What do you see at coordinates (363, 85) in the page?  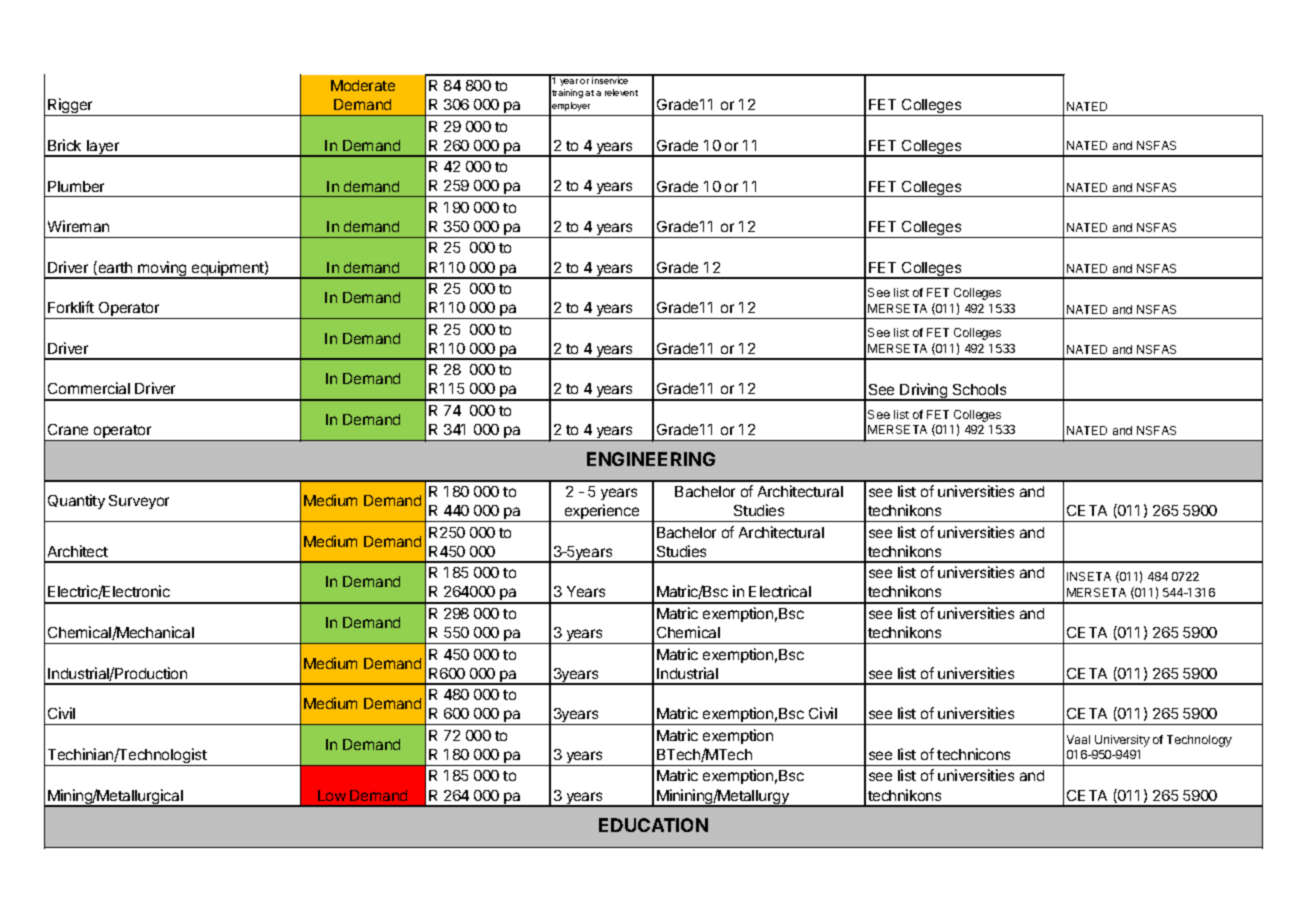 I see `Moderate` at bounding box center [363, 85].
